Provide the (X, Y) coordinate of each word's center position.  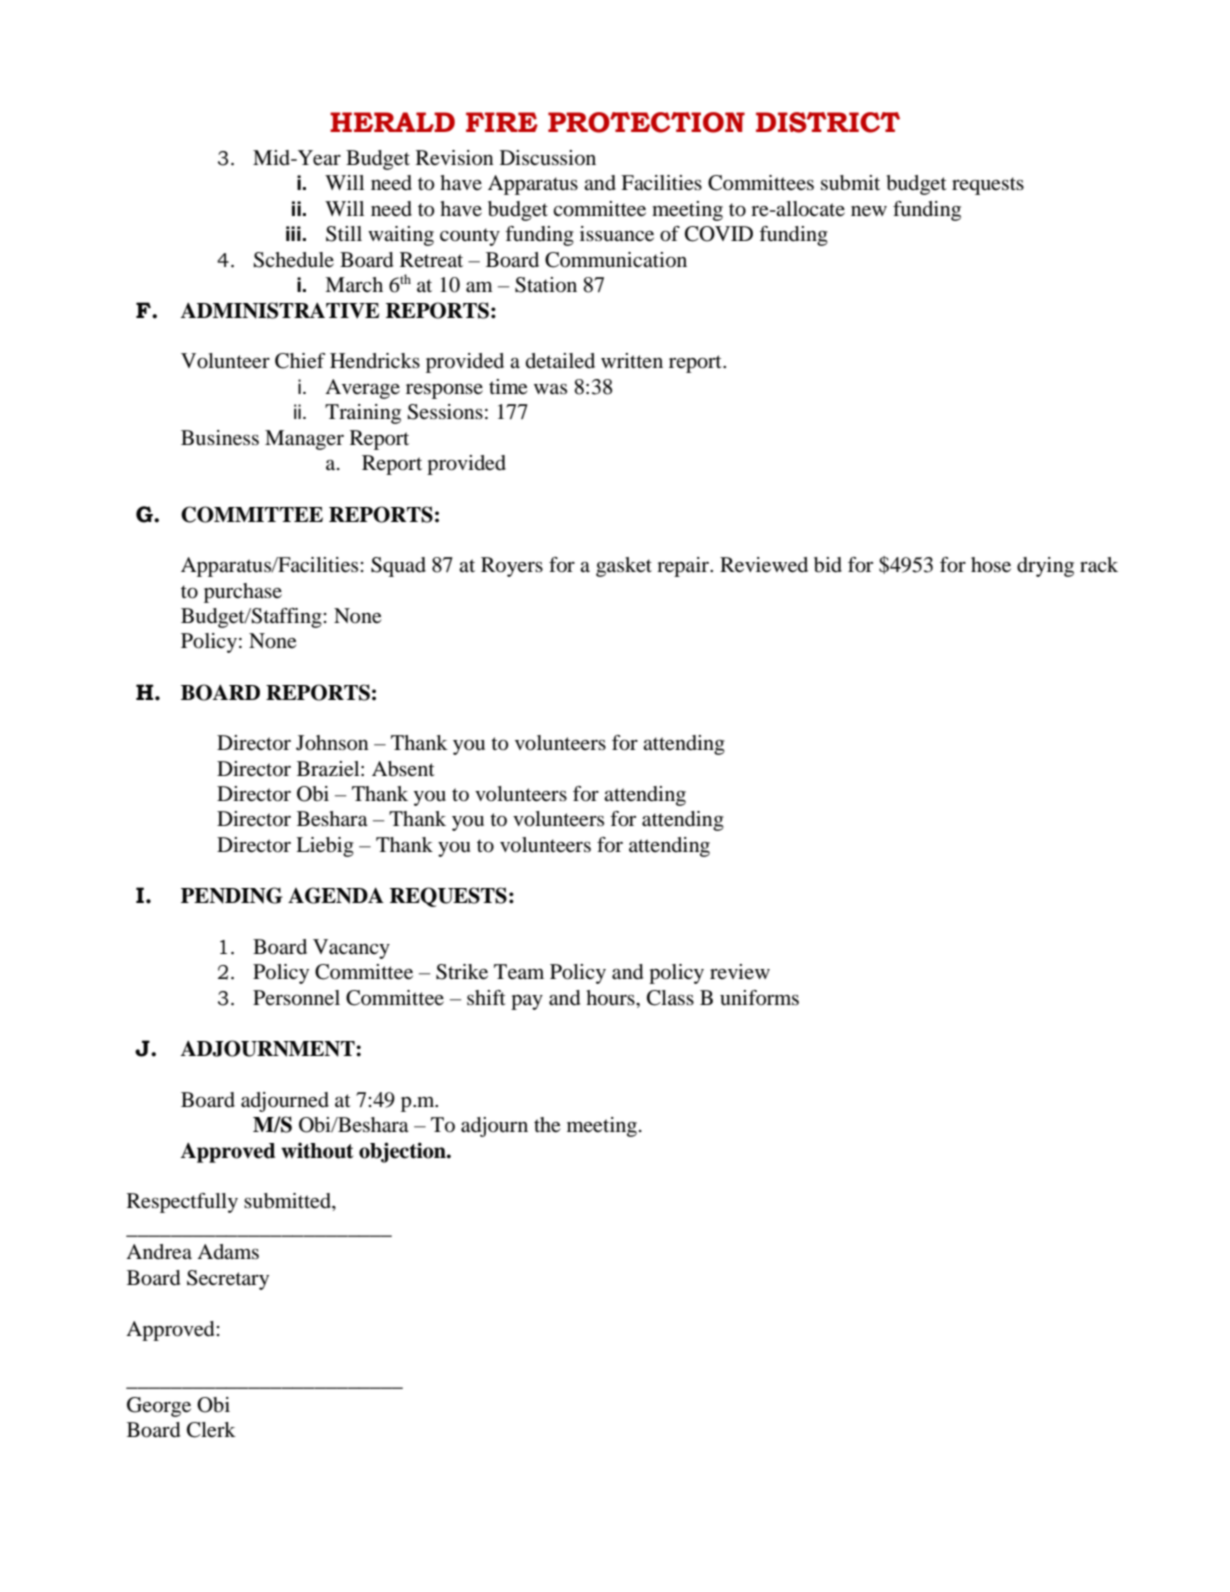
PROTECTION (646, 122)
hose (991, 565)
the (547, 1125)
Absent (403, 769)
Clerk (211, 1430)
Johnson (332, 743)
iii (293, 233)
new (869, 211)
